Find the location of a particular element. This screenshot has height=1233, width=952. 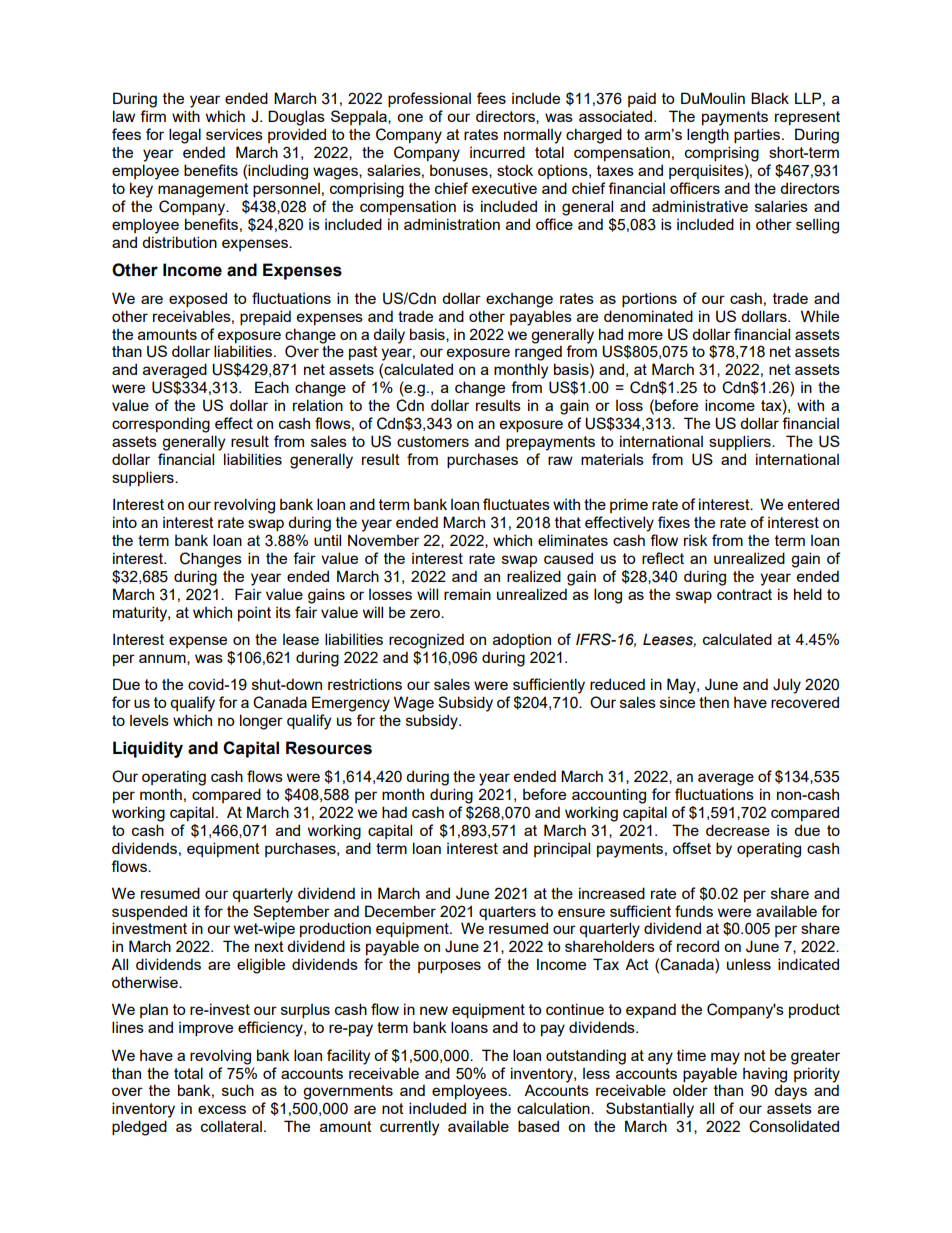

having is located at coordinates (765, 1075).
